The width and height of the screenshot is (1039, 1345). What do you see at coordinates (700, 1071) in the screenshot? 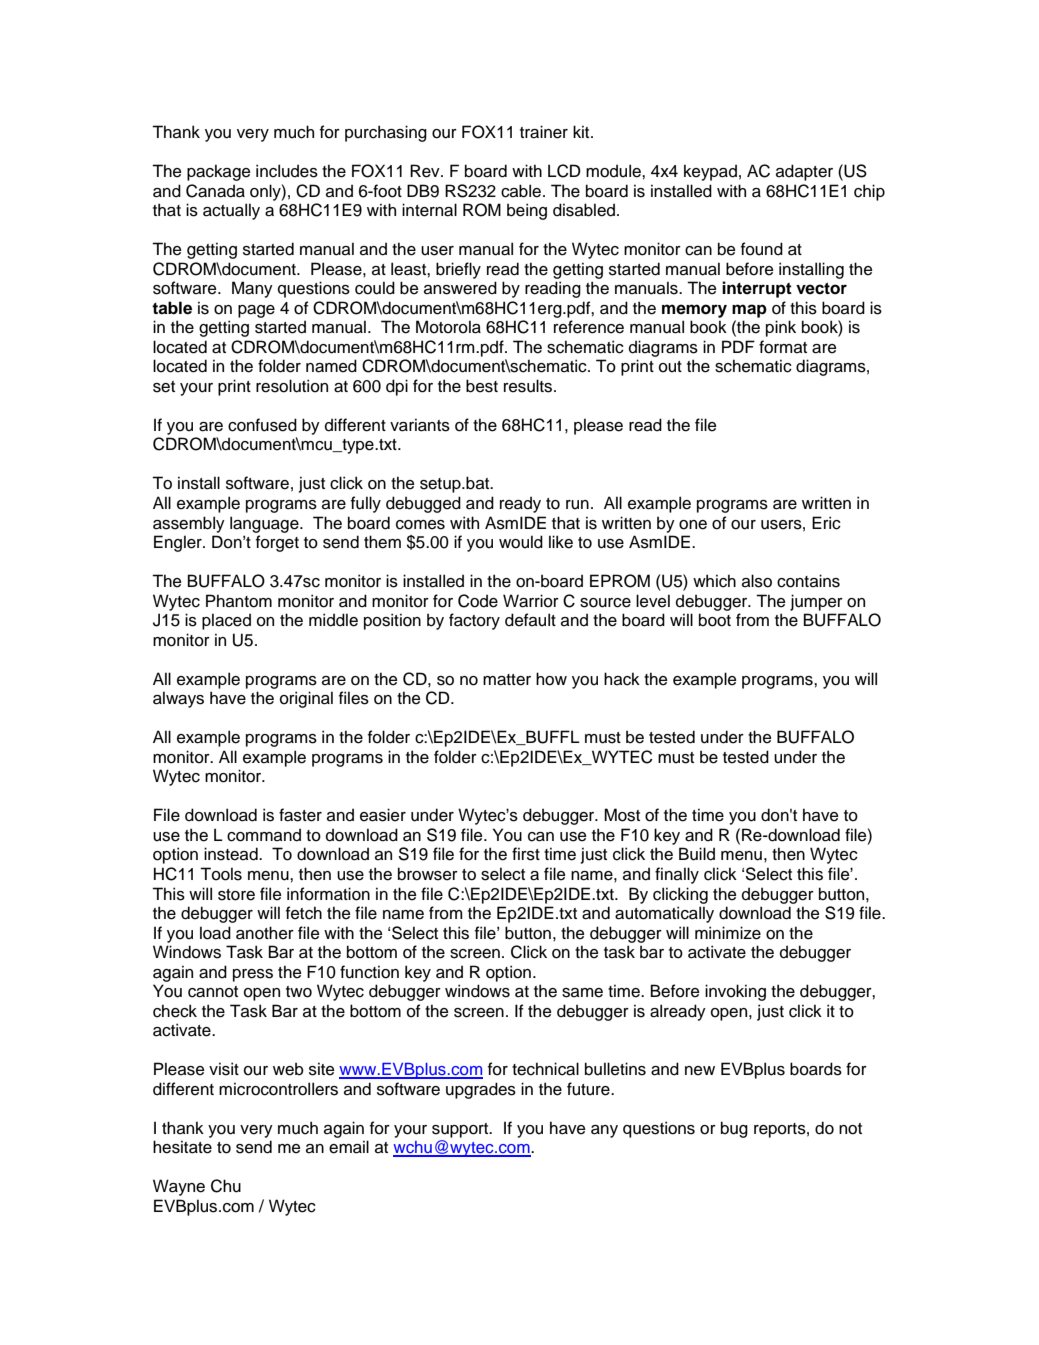
I see `new` at bounding box center [700, 1071].
